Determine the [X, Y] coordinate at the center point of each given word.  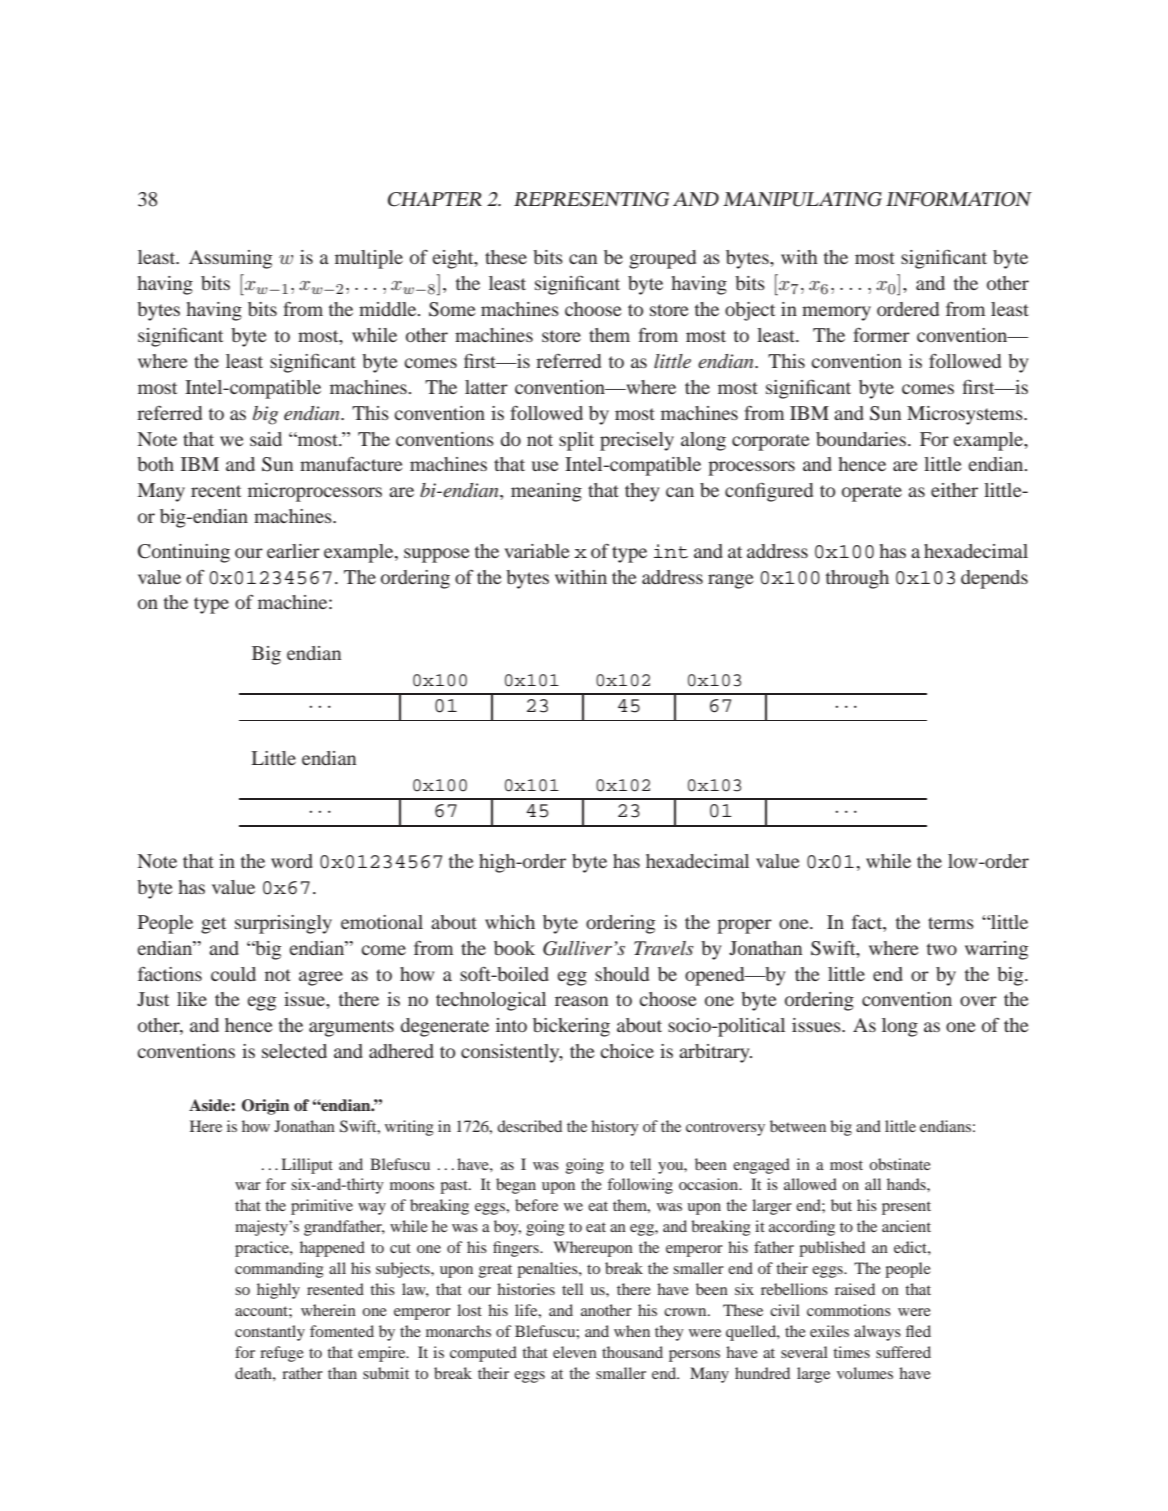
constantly [270, 1333]
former [881, 335]
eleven [575, 1352]
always [877, 1333]
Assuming [230, 259]
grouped [662, 259]
